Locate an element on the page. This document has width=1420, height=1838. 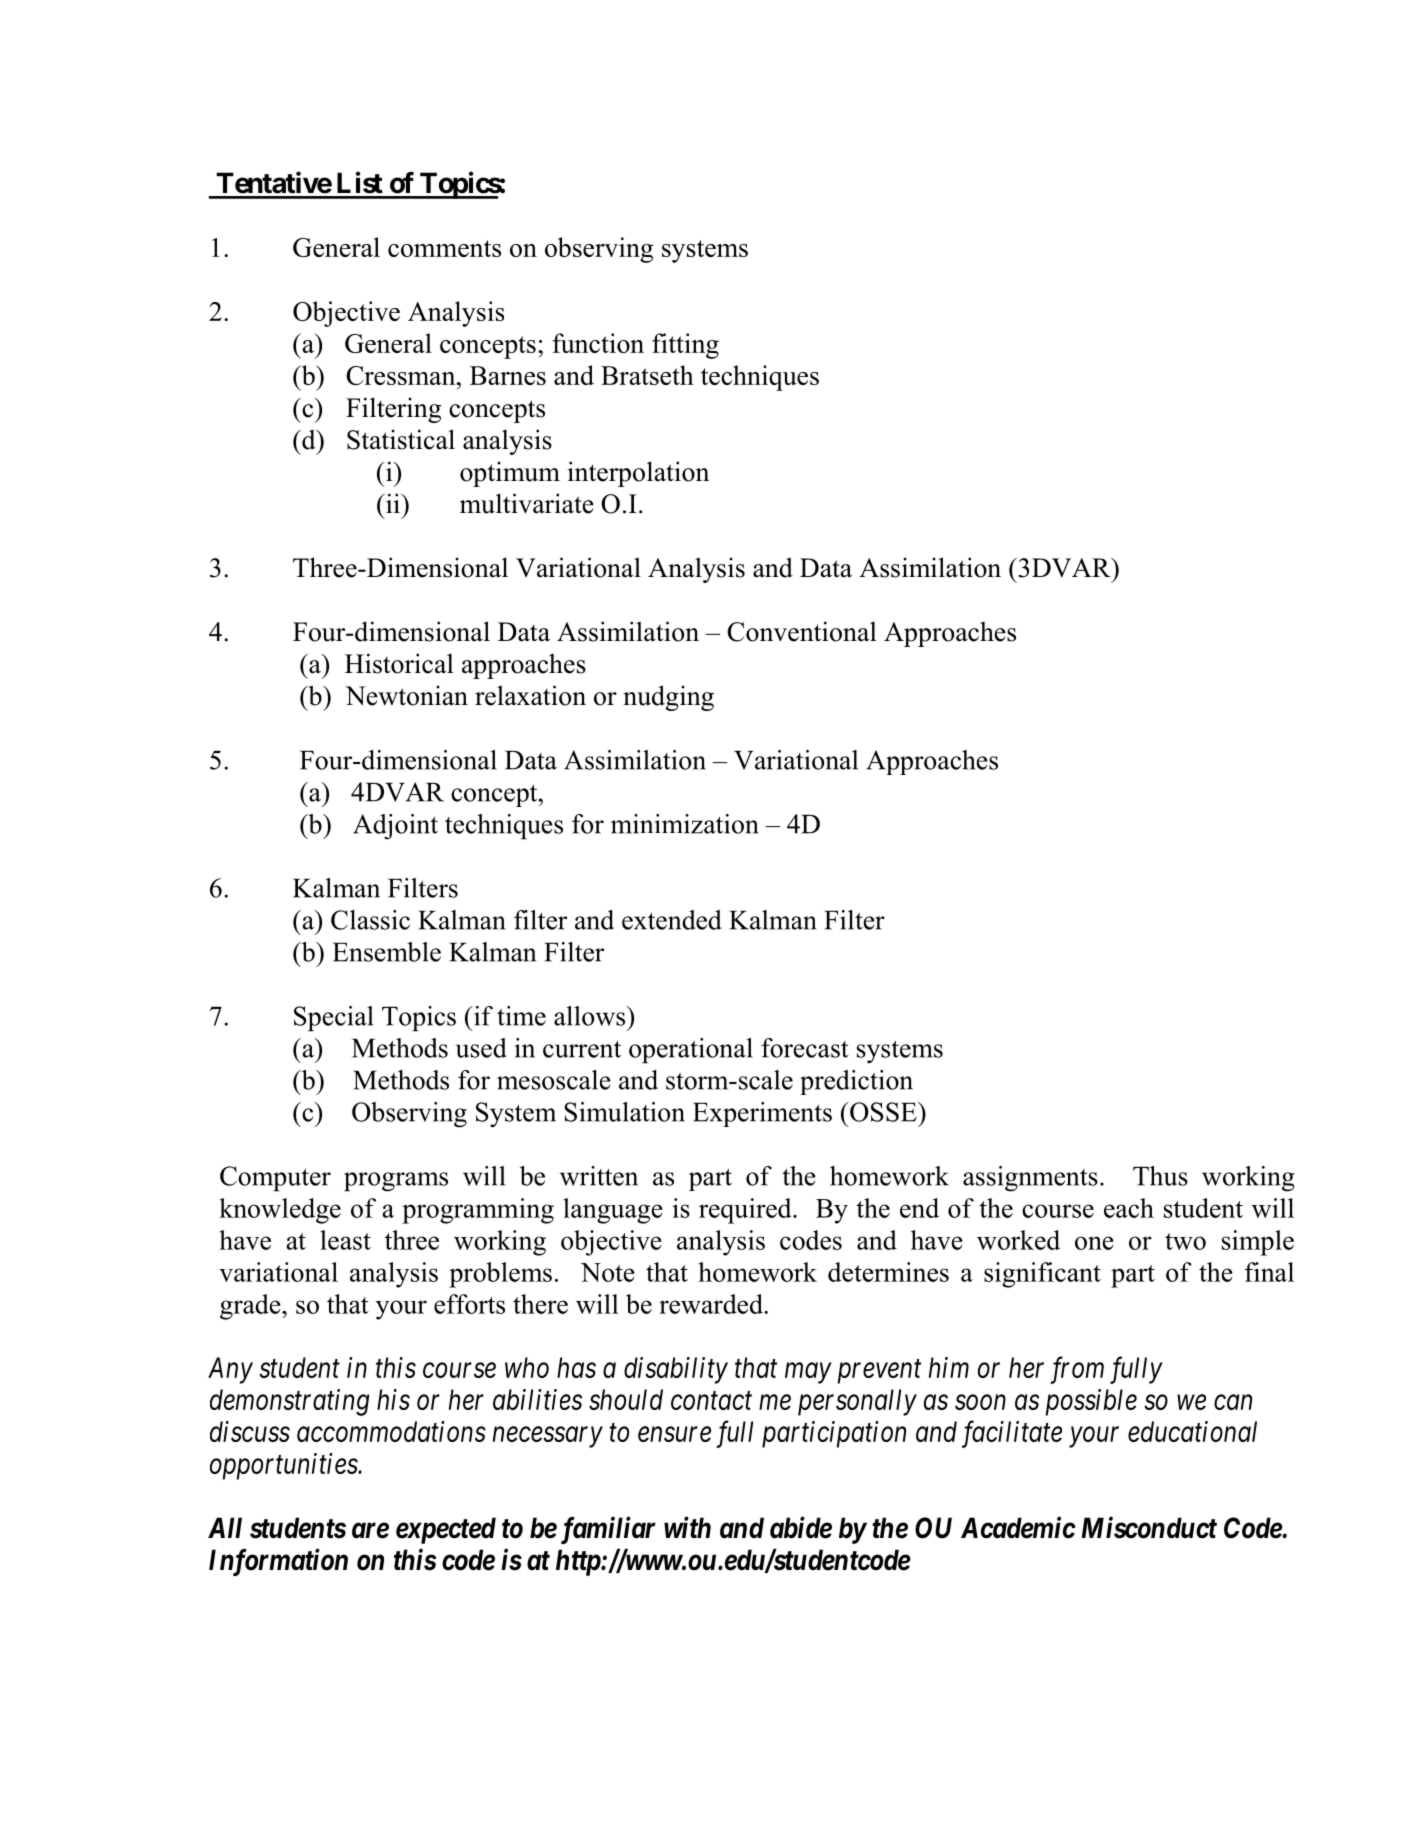
prediction is located at coordinates (856, 1082).
